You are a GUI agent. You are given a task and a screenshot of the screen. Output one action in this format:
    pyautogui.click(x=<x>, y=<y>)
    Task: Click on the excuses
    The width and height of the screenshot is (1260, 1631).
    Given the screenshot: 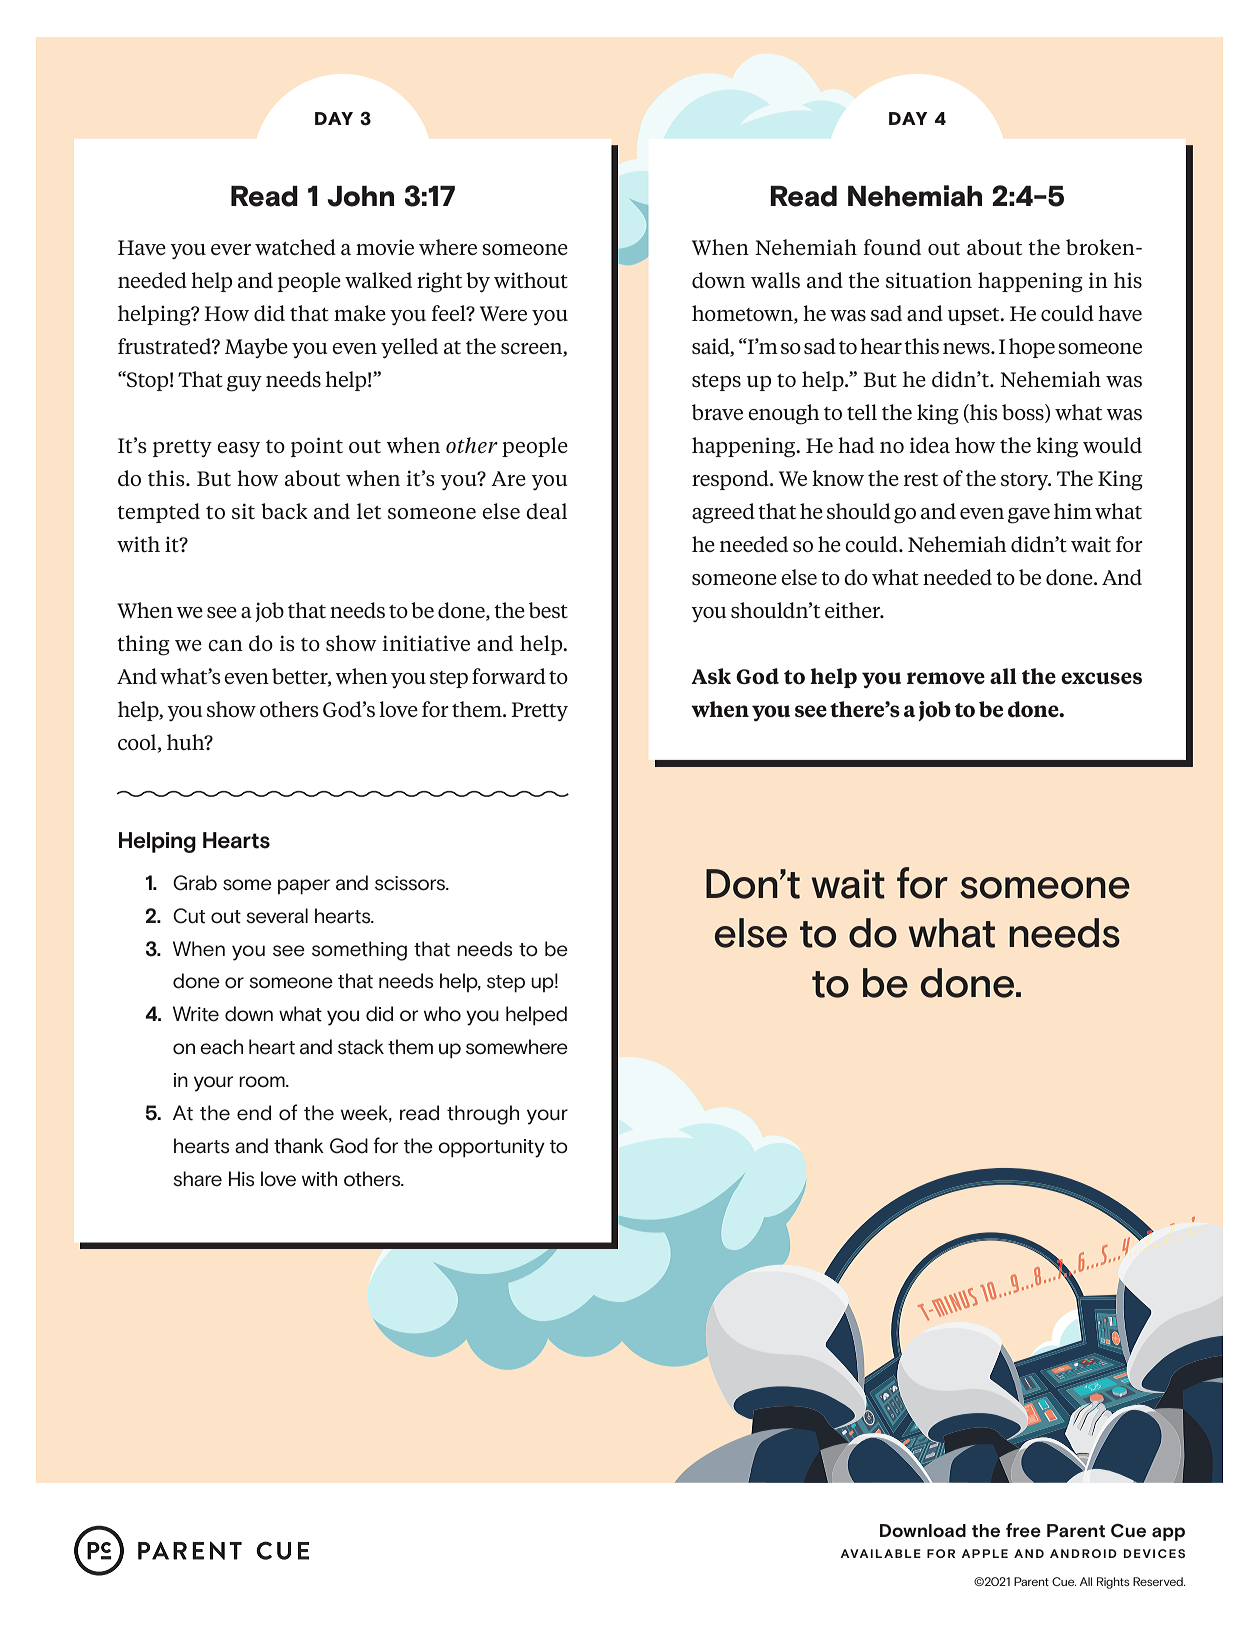 What is the action you would take?
    pyautogui.click(x=1101, y=678)
